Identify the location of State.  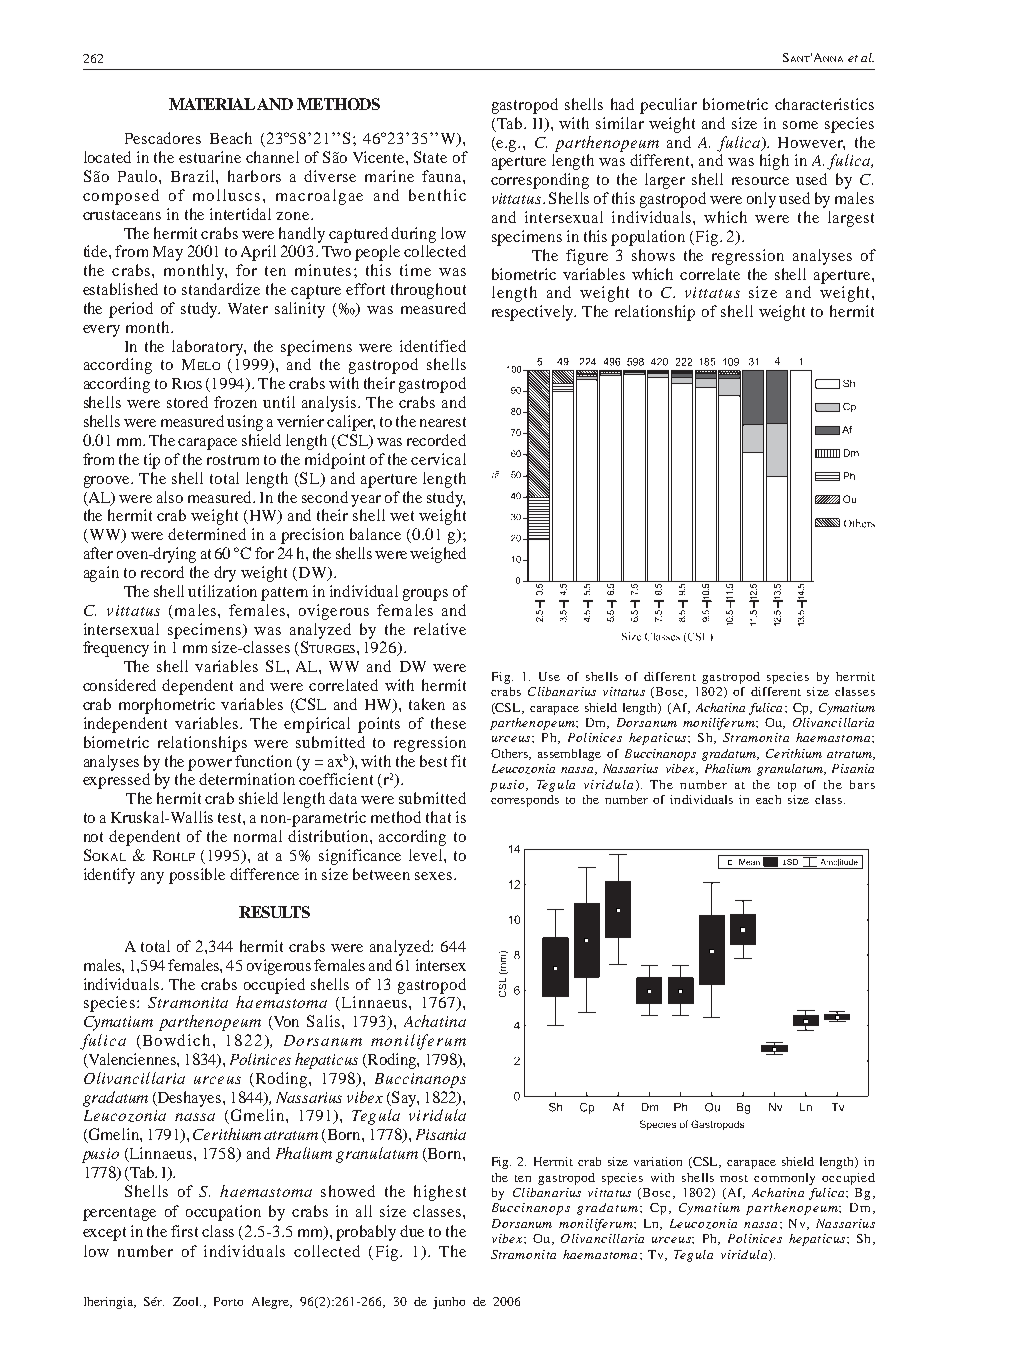
(430, 157).
